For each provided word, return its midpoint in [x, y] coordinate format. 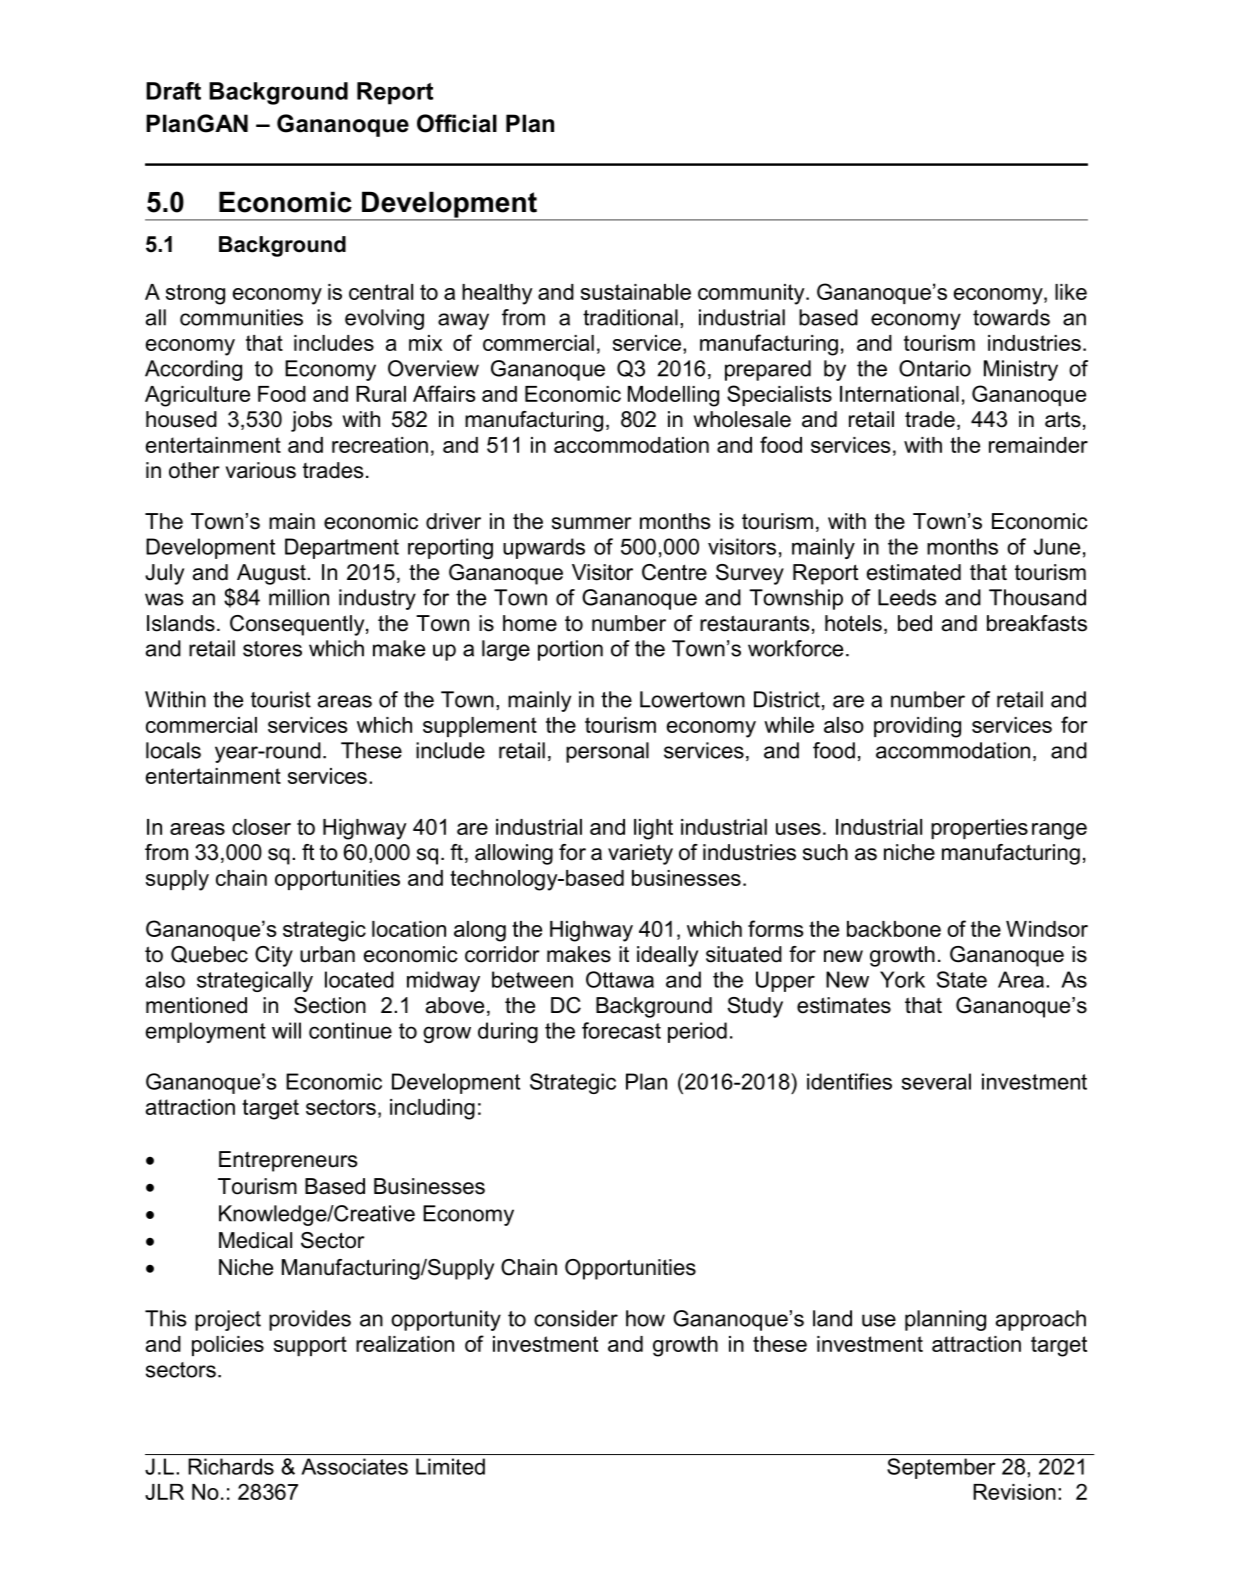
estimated [914, 572]
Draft [173, 91]
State [962, 979]
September [941, 1468]
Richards [231, 1466]
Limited [450, 1466]
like [1071, 292]
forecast [621, 1030]
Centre [674, 572]
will [286, 1030]
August [272, 574]
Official [457, 123]
